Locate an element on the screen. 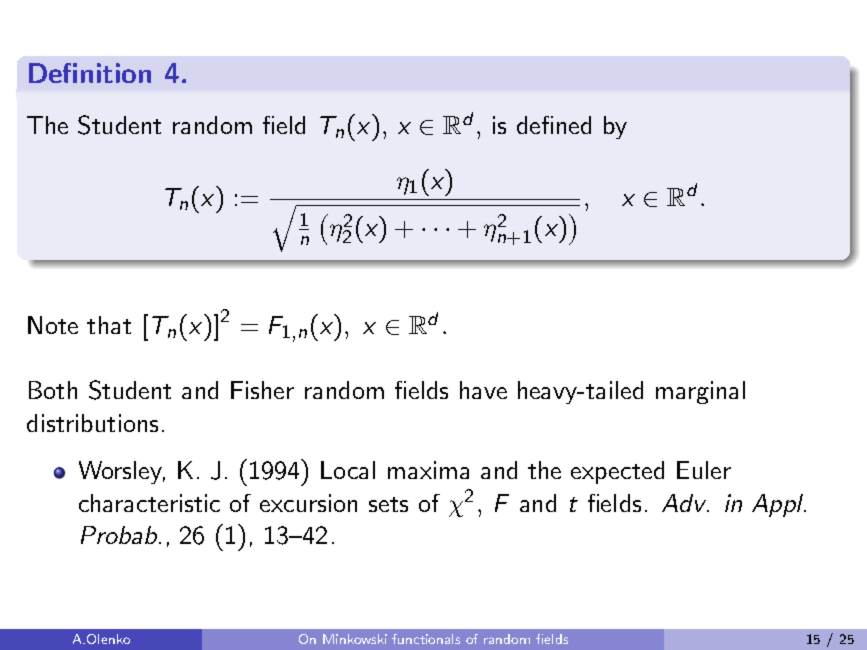  have is located at coordinates (483, 390).
